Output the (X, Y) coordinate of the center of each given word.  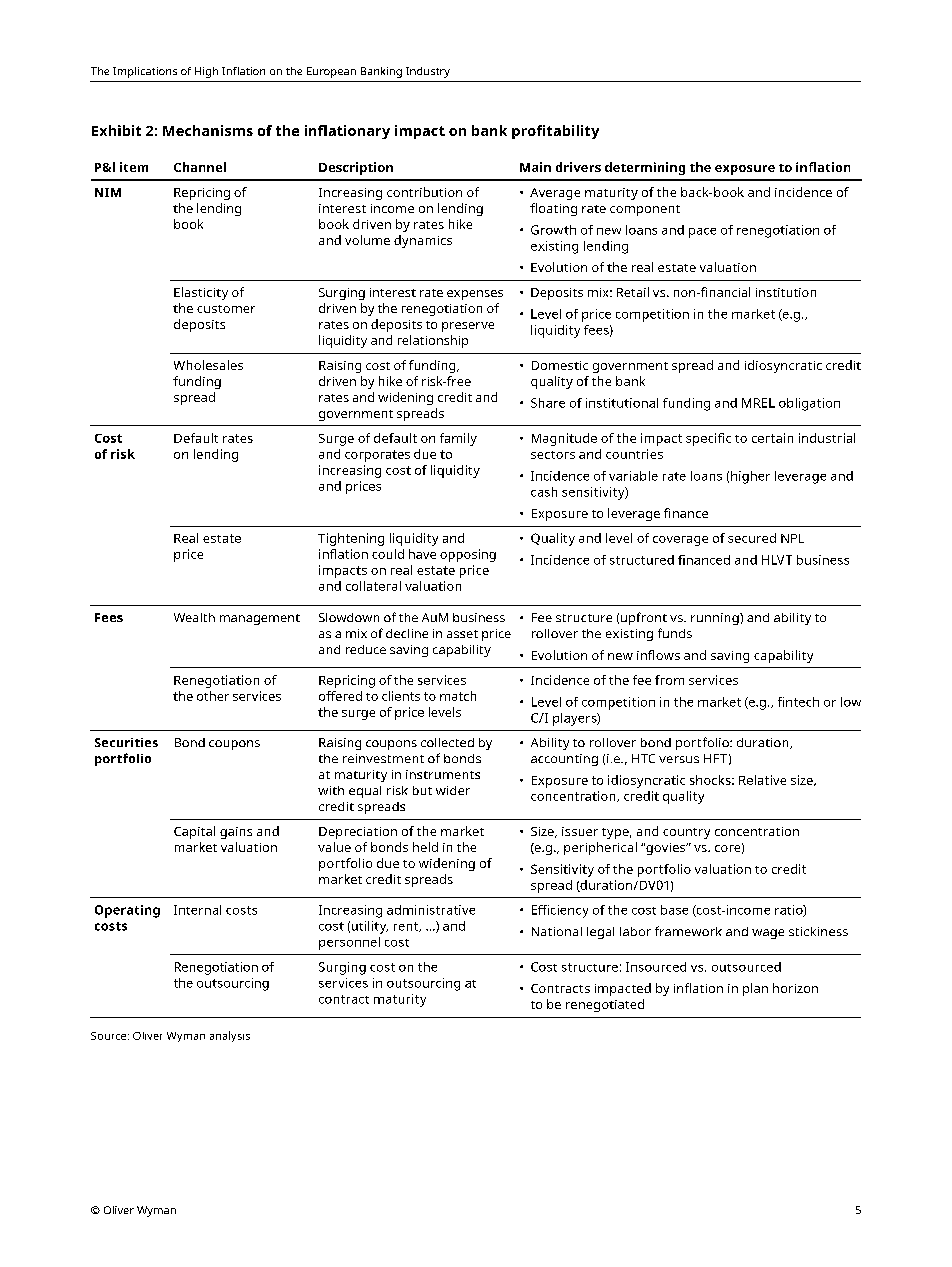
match (458, 696)
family (458, 439)
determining (645, 168)
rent (407, 927)
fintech (798, 702)
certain (772, 438)
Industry (428, 72)
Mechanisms (208, 130)
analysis (230, 1036)
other (213, 696)
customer (226, 309)
